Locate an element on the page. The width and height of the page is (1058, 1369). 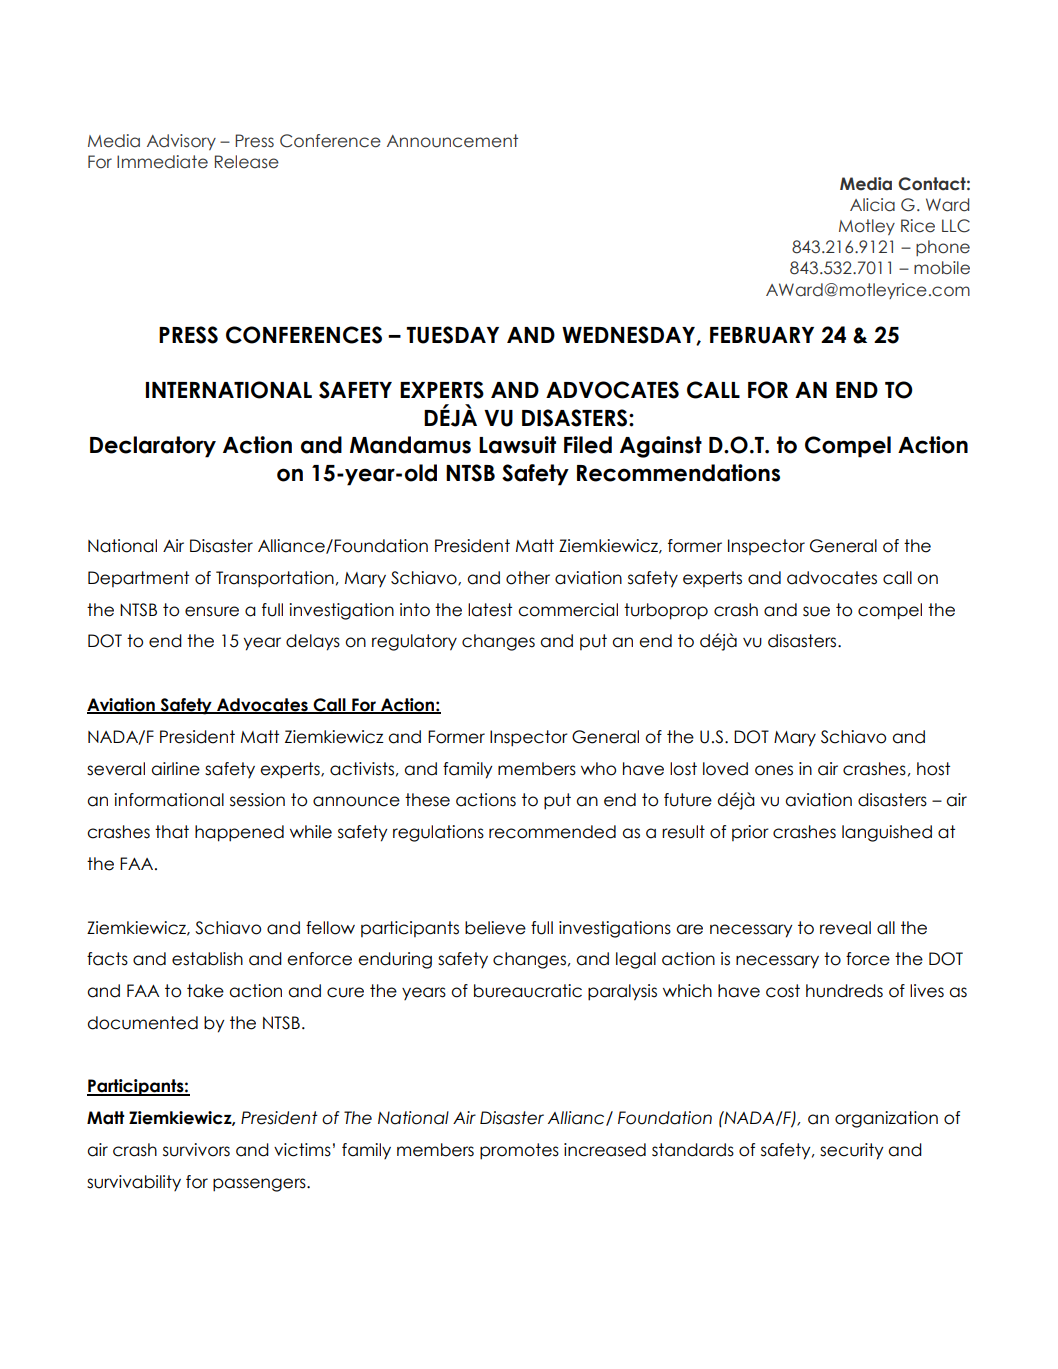
Lawsuit is located at coordinates (517, 445).
